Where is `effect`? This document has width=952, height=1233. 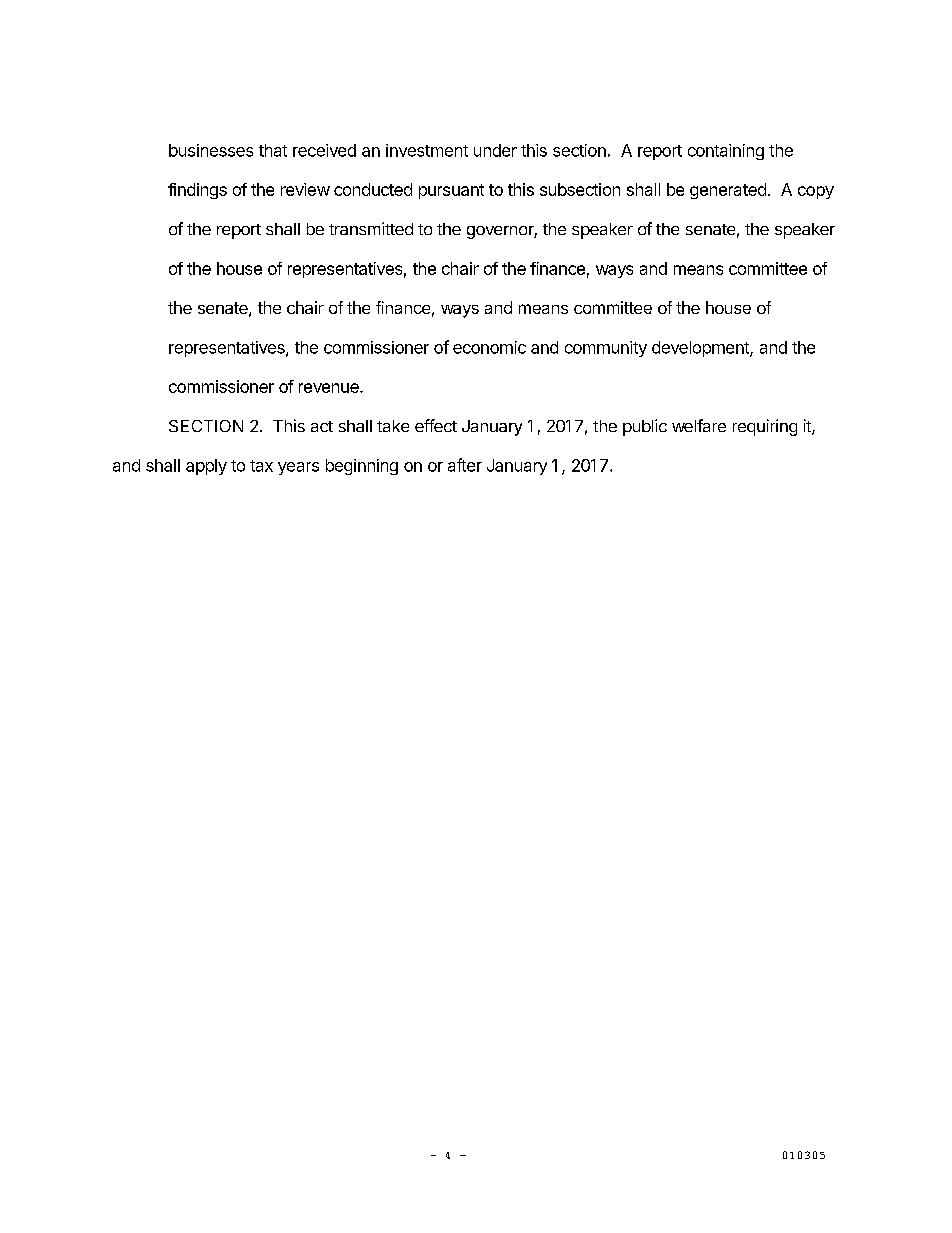 effect is located at coordinates (436, 425).
